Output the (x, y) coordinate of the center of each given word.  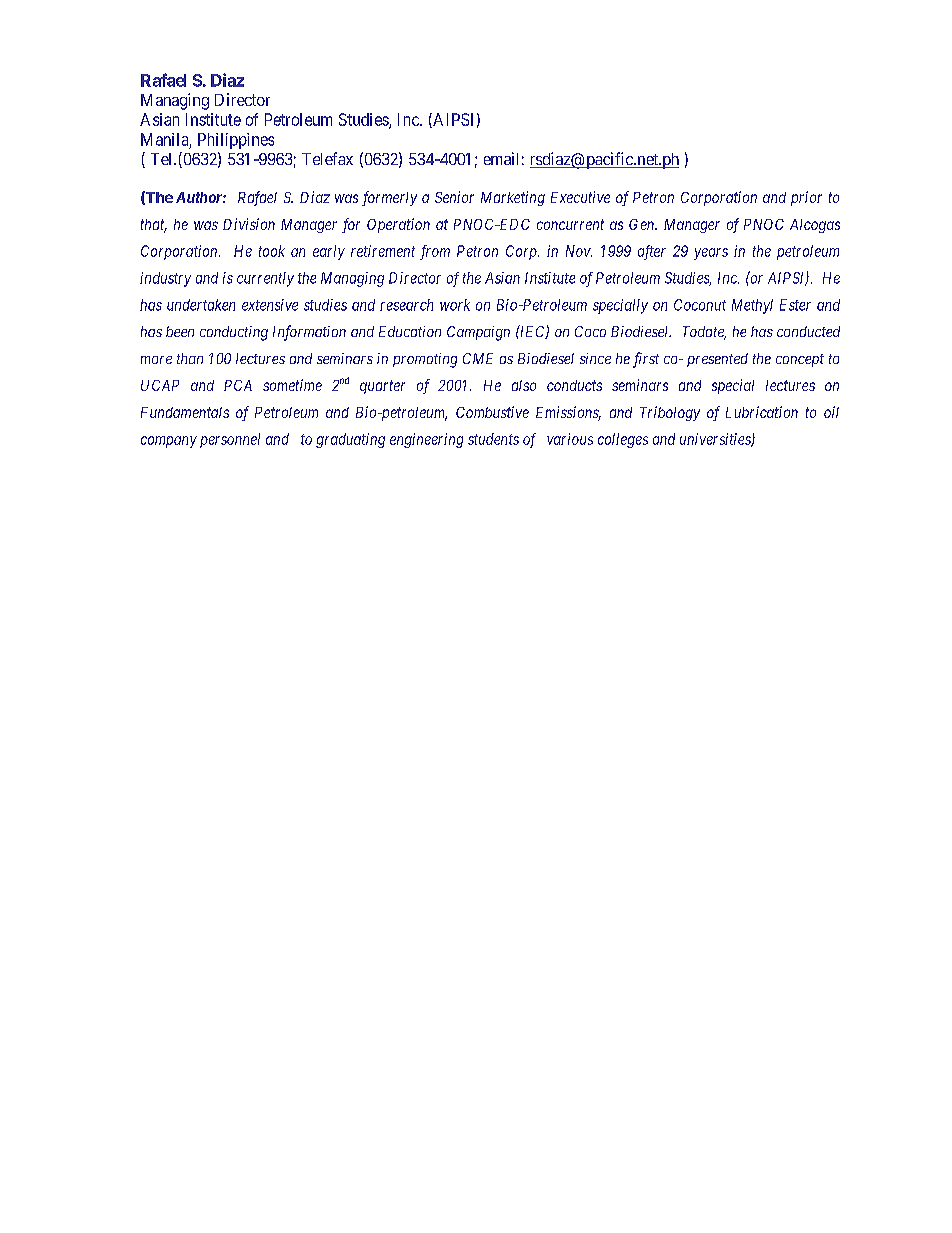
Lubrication (762, 412)
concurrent (570, 224)
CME (478, 358)
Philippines (236, 141)
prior (806, 198)
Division (249, 224)
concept (800, 360)
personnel (230, 440)
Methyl (752, 306)
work (455, 305)
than (190, 358)
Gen (643, 224)
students (493, 439)
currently (265, 279)
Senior (454, 197)
